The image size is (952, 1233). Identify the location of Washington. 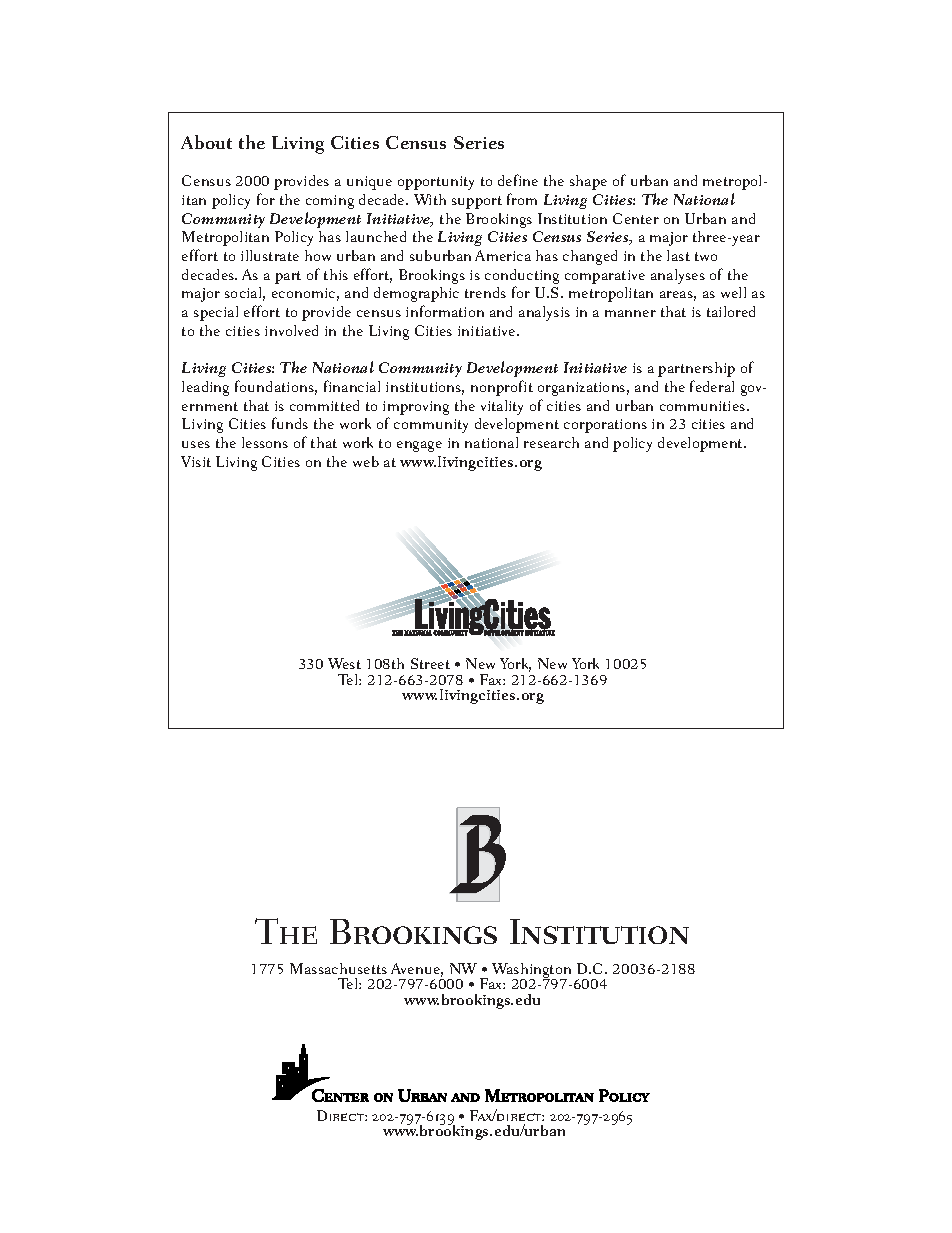
(531, 972).
